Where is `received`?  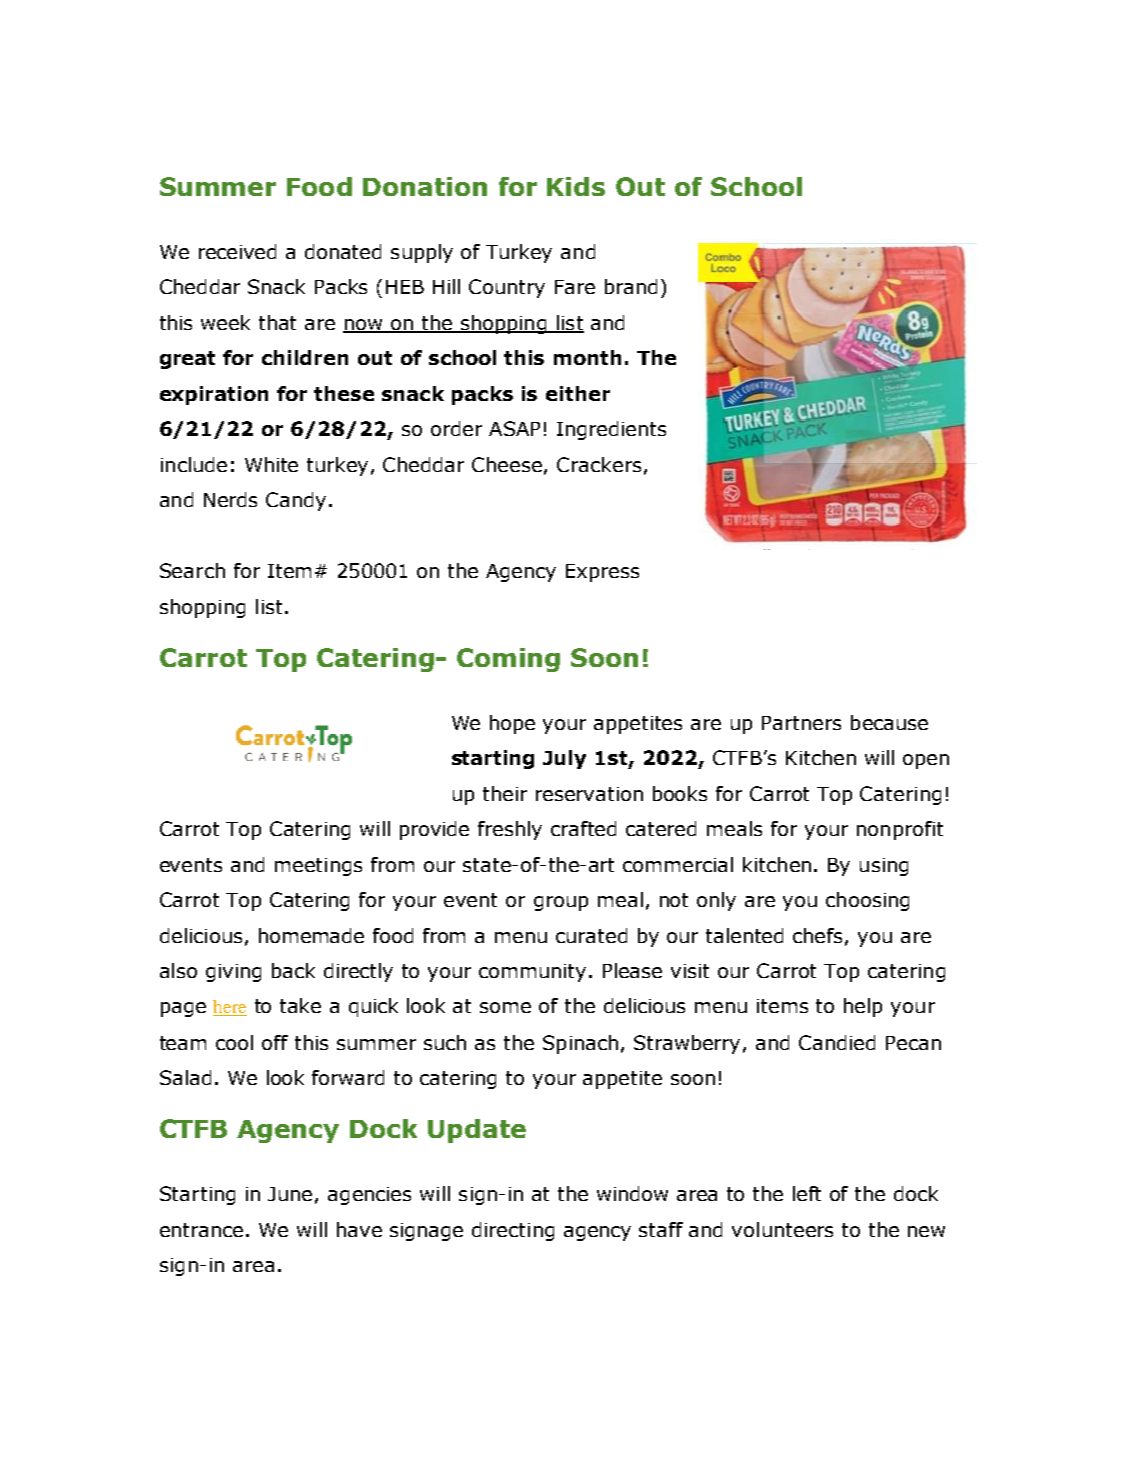 received is located at coordinates (237, 251).
